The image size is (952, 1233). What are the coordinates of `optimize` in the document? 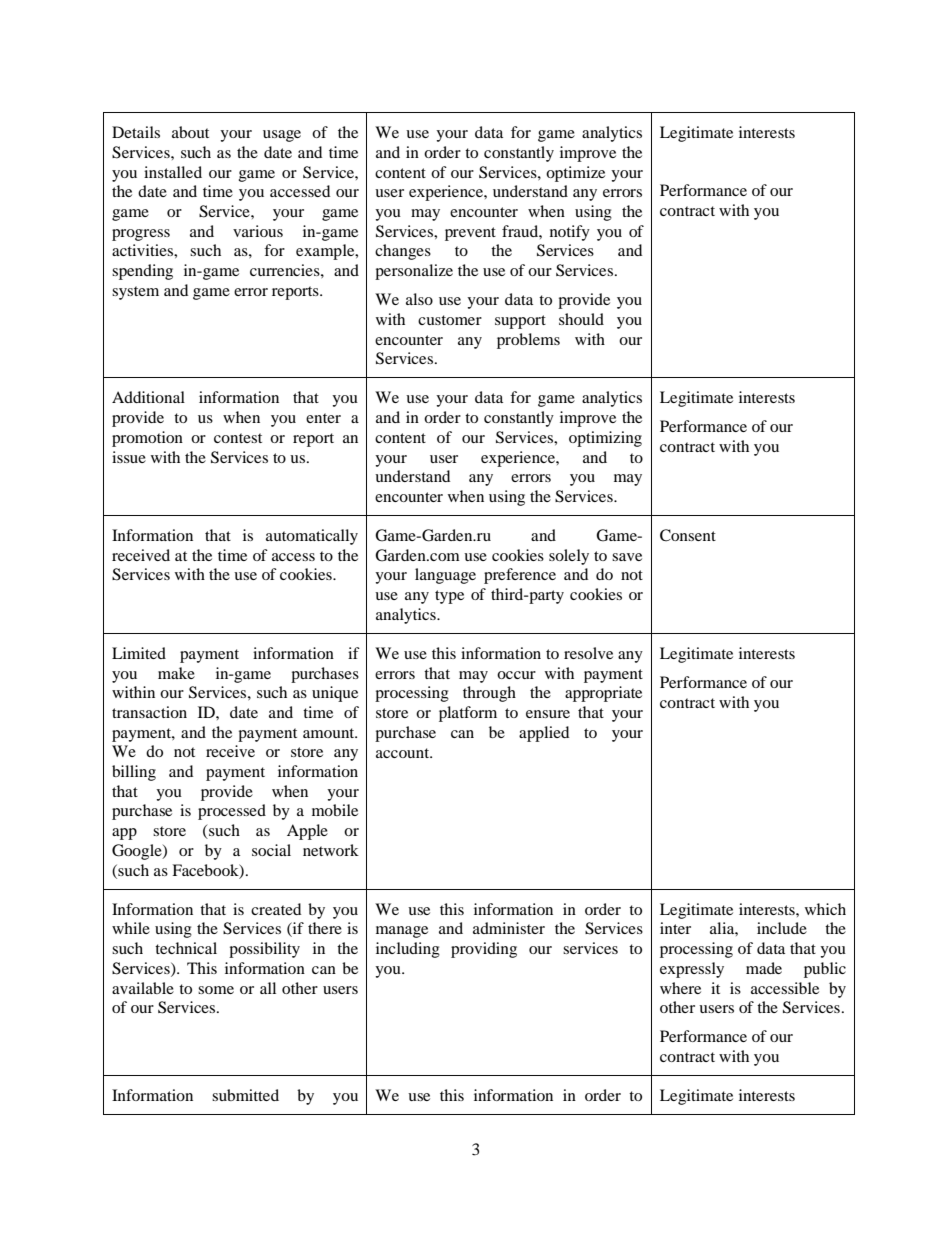 It's located at (575, 174).
